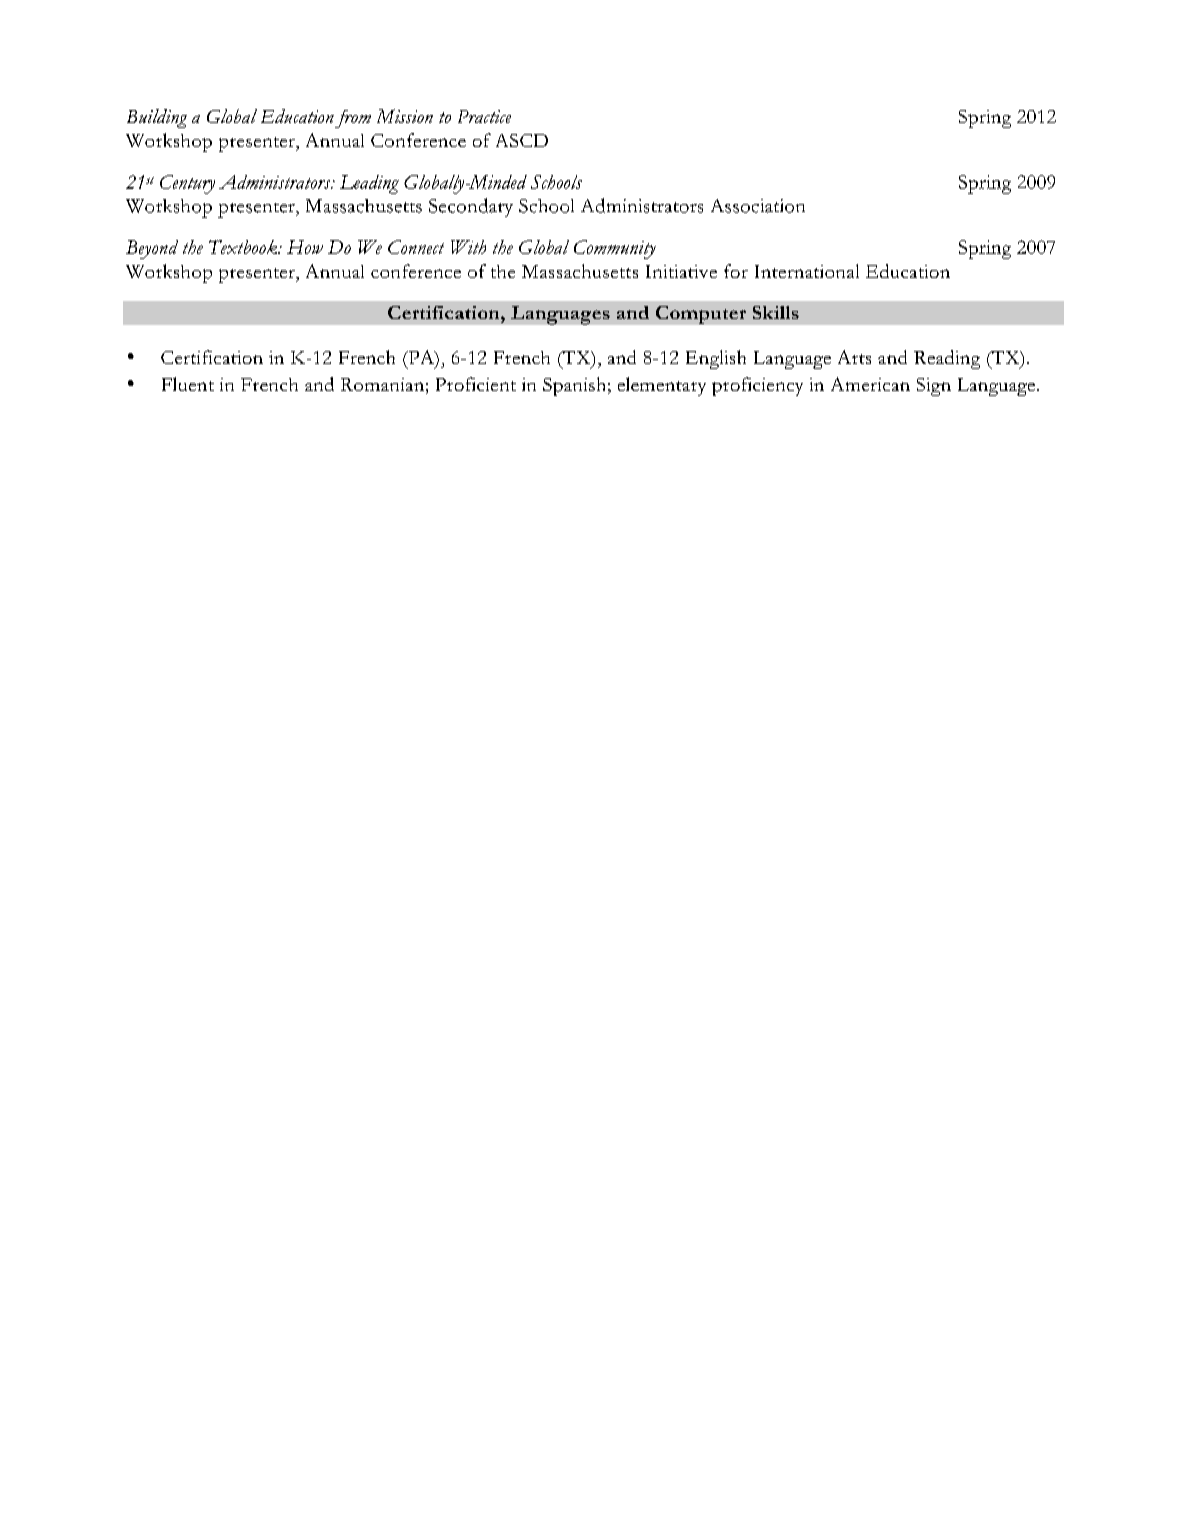  What do you see at coordinates (758, 206) in the screenshot?
I see `Association` at bounding box center [758, 206].
